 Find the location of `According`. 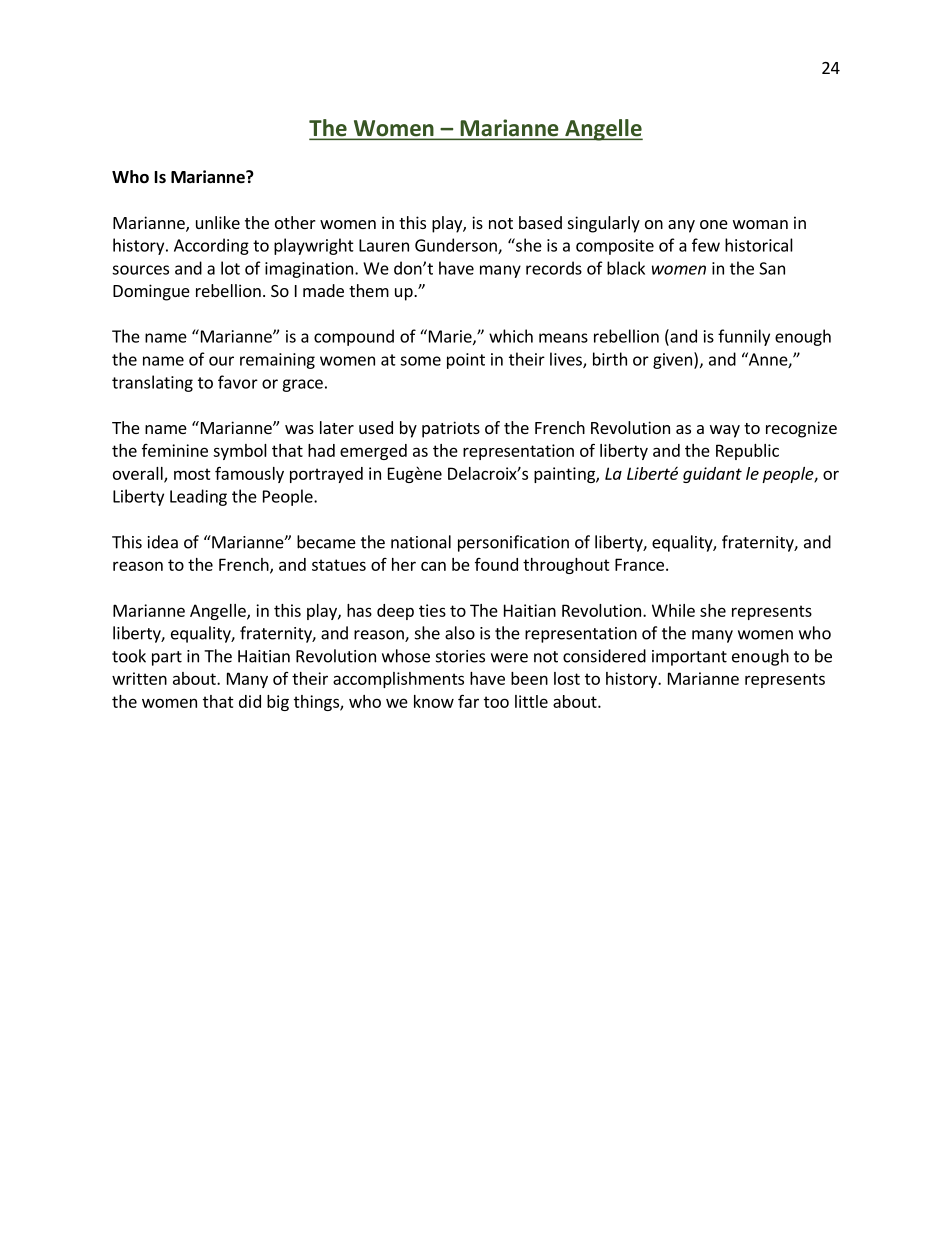

According is located at coordinates (211, 246).
